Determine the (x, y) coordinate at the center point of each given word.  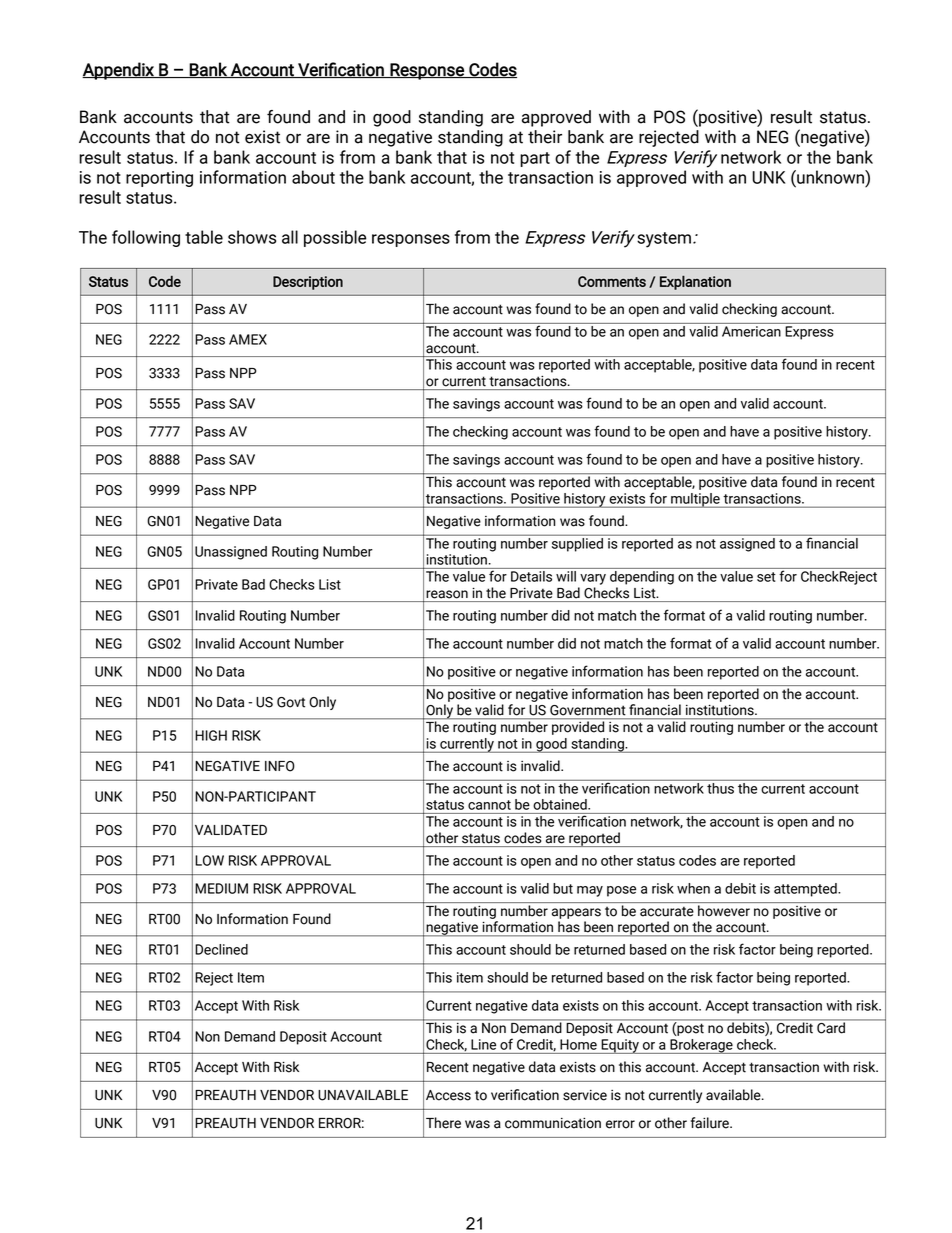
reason (447, 594)
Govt (291, 702)
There (443, 1123)
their (545, 137)
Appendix (119, 71)
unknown (830, 177)
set (766, 577)
